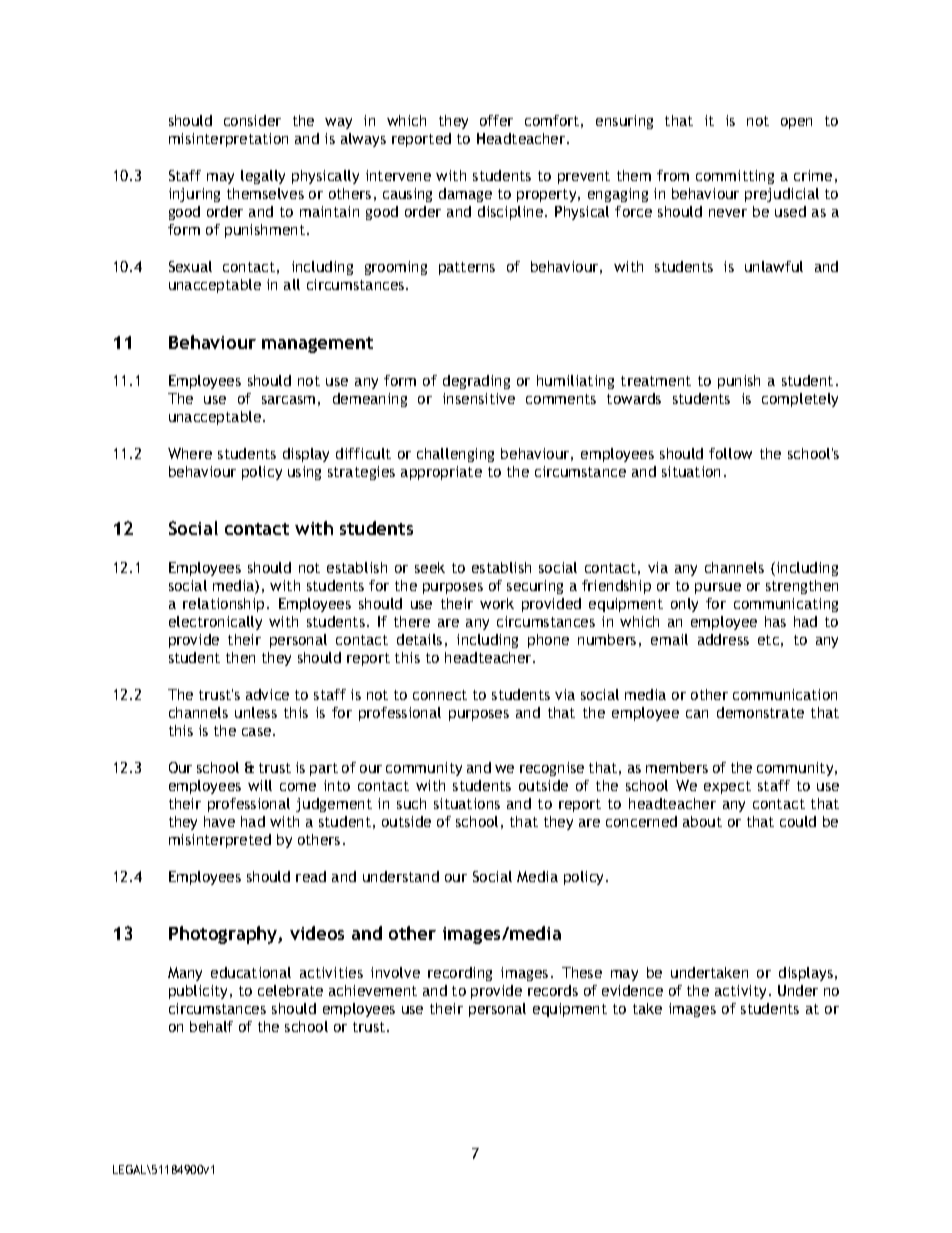  I want to click on recording, so click(460, 974).
